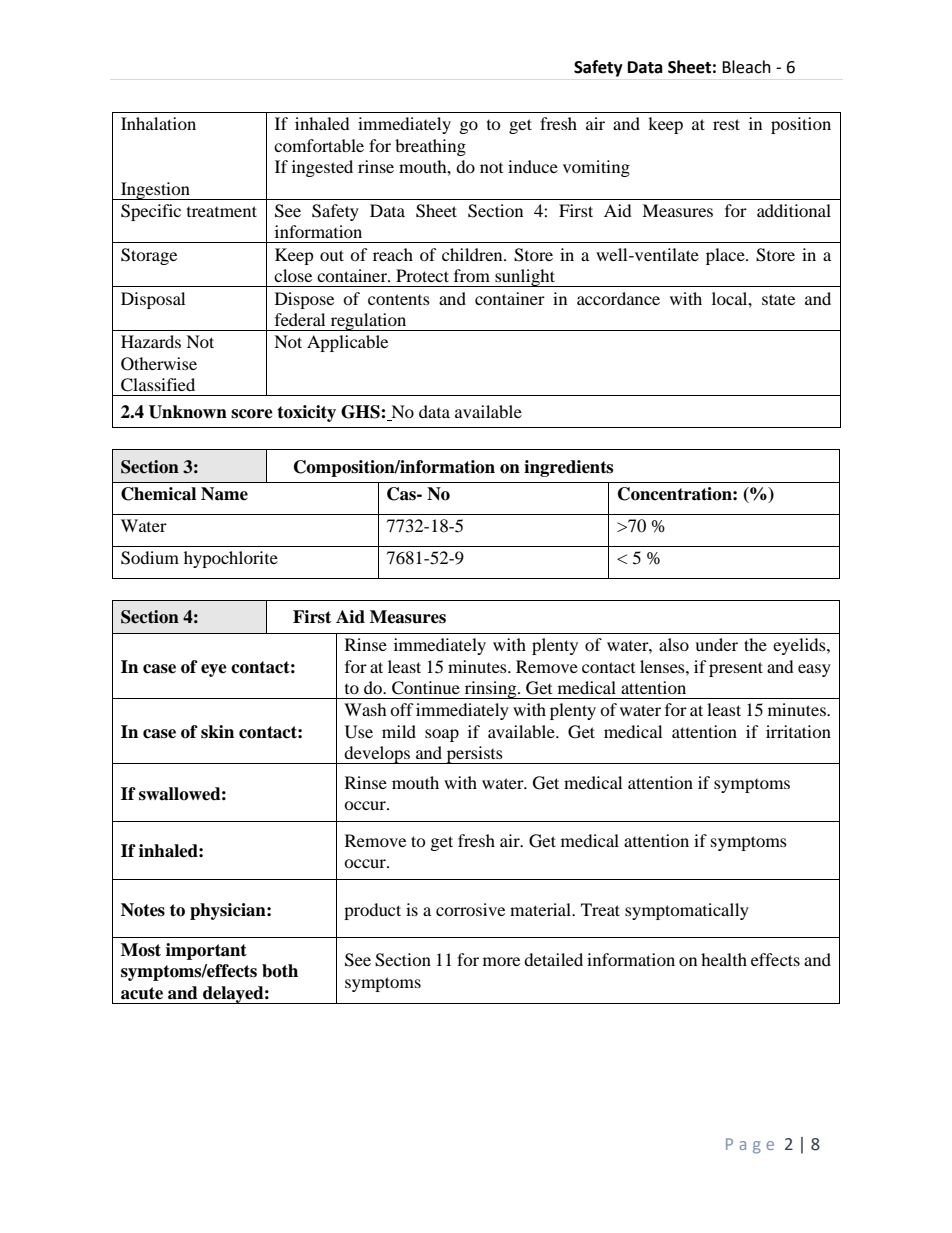 Image resolution: width=952 pixels, height=1233 pixels. What do you see at coordinates (568, 468) in the screenshot?
I see `ingredients` at bounding box center [568, 468].
